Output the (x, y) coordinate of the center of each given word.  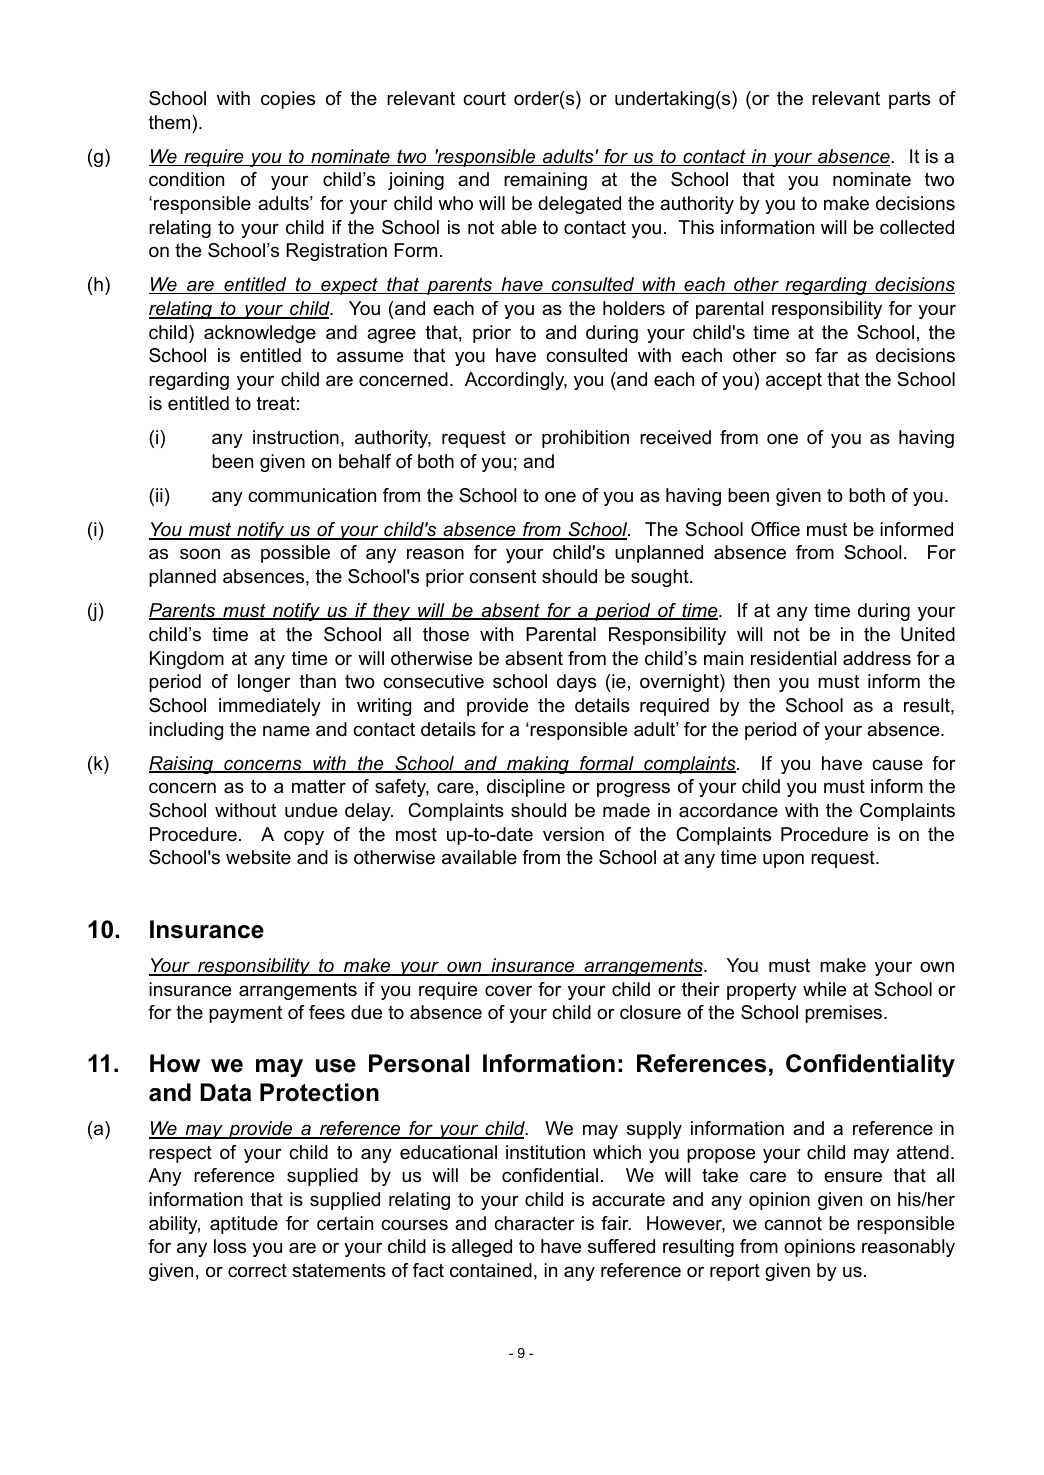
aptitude (244, 1225)
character (534, 1223)
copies (288, 100)
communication (312, 495)
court (484, 98)
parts (909, 100)
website (258, 857)
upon (783, 861)
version (573, 834)
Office (775, 529)
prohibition (585, 439)
